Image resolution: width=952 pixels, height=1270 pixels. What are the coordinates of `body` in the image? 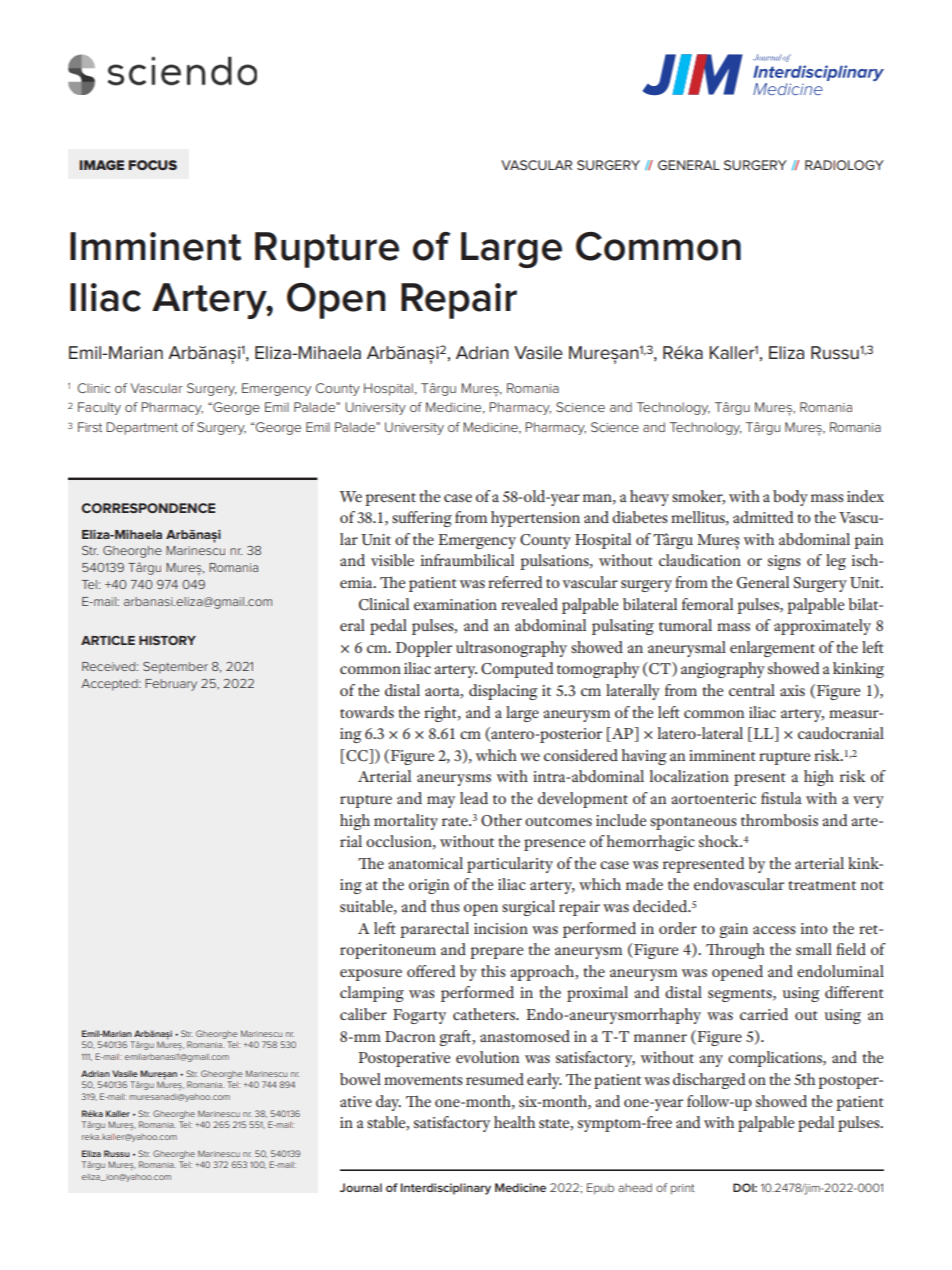 It's located at (790, 498).
